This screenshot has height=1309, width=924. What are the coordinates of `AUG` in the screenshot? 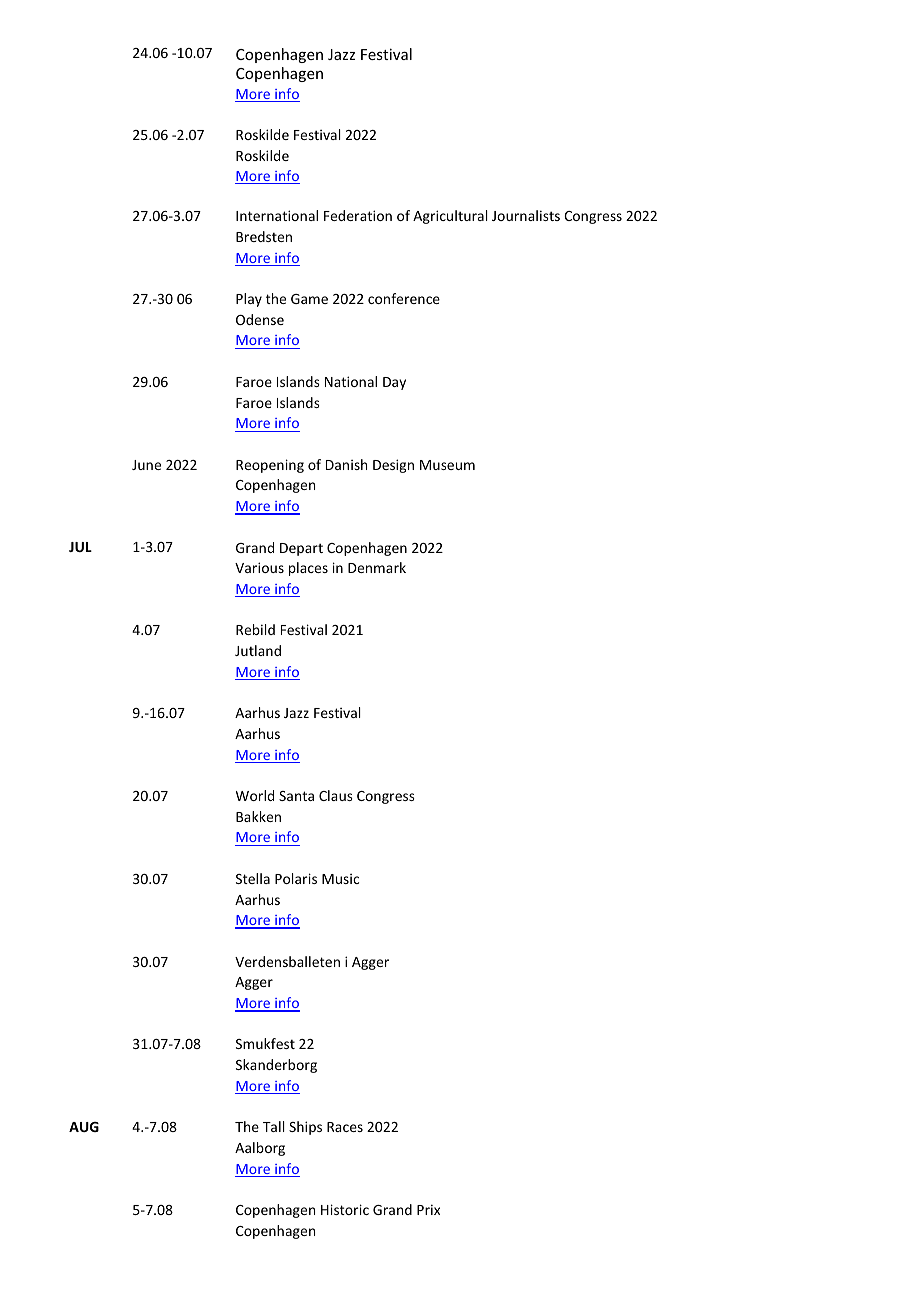 It's located at (84, 1127).
